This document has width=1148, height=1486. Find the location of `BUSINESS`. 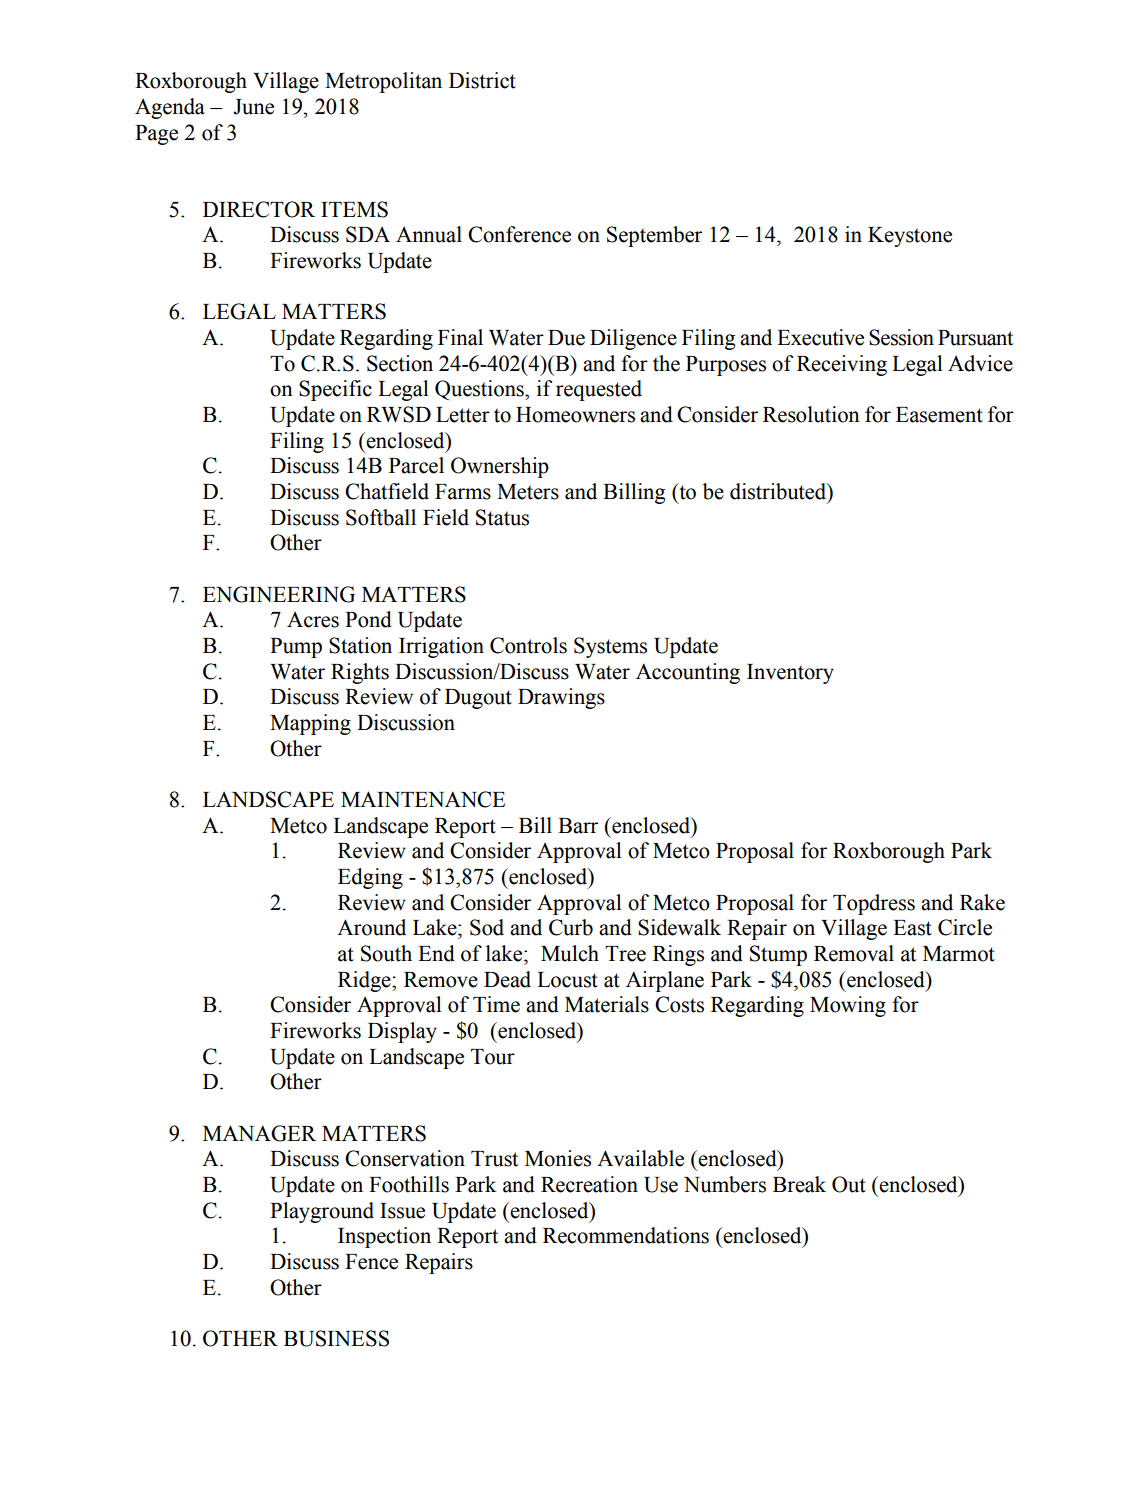

BUSINESS is located at coordinates (336, 1338).
